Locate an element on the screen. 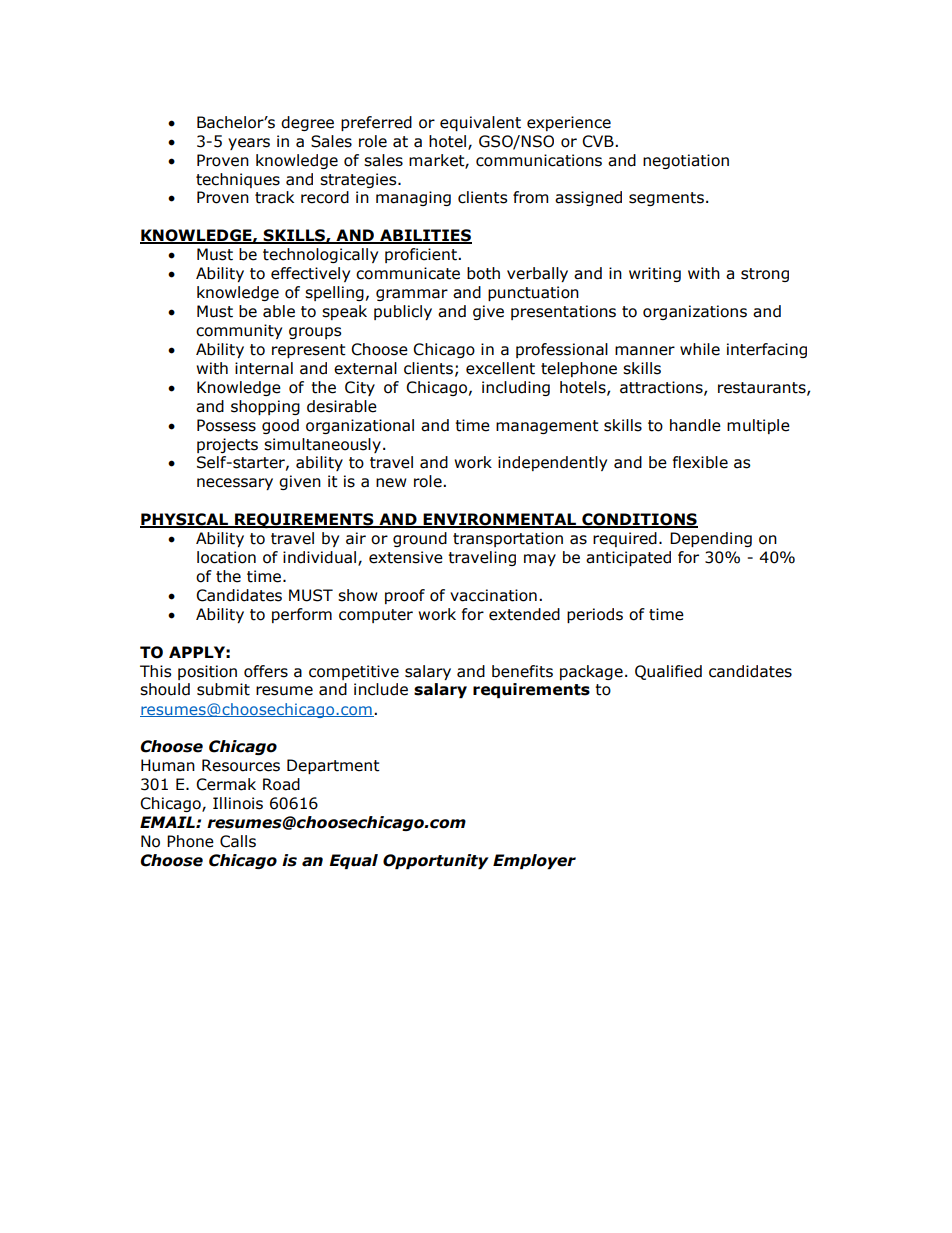 The image size is (952, 1233). negotiation is located at coordinates (686, 161).
